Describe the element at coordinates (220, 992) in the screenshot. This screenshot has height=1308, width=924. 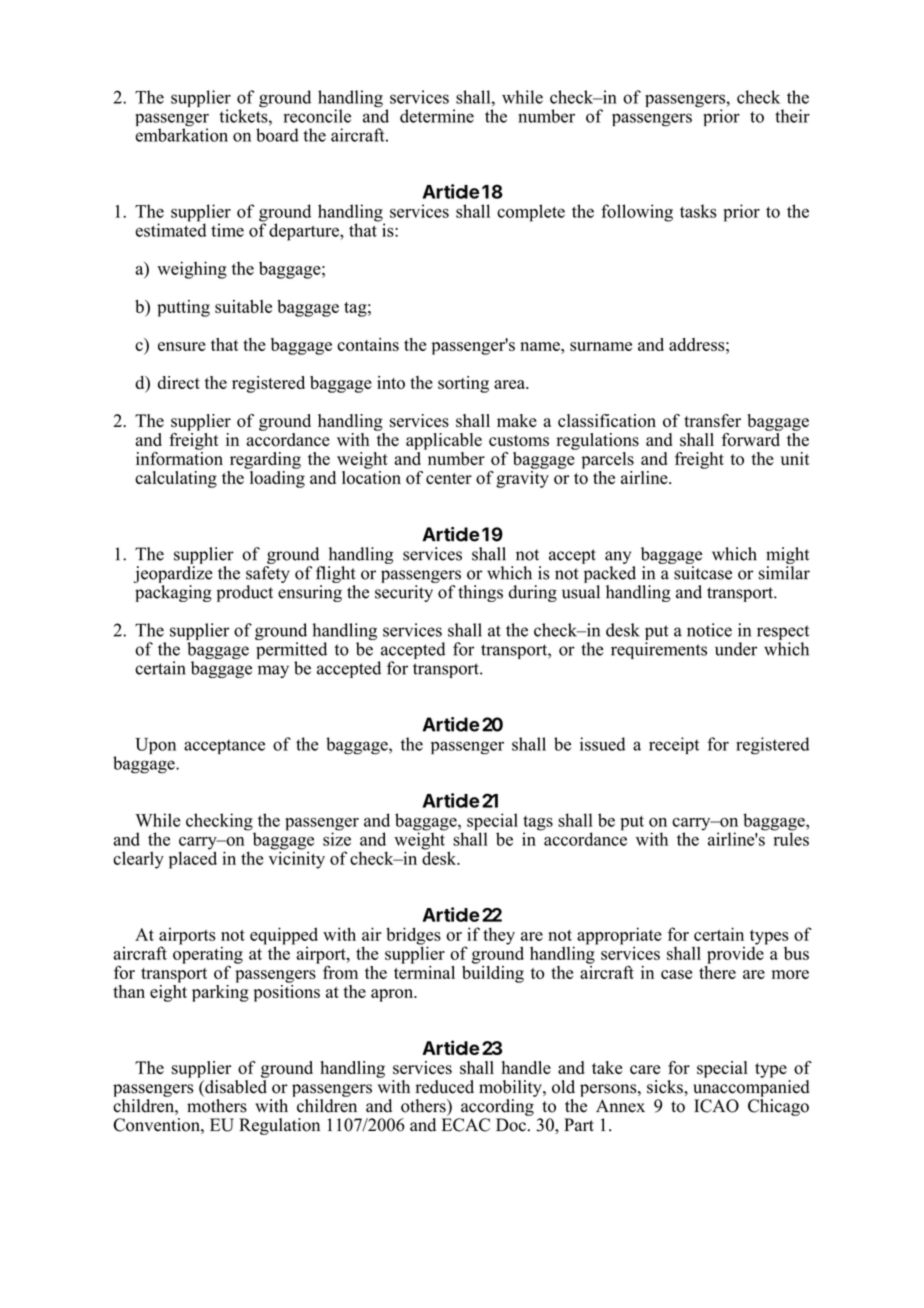
I see `parking` at that location.
